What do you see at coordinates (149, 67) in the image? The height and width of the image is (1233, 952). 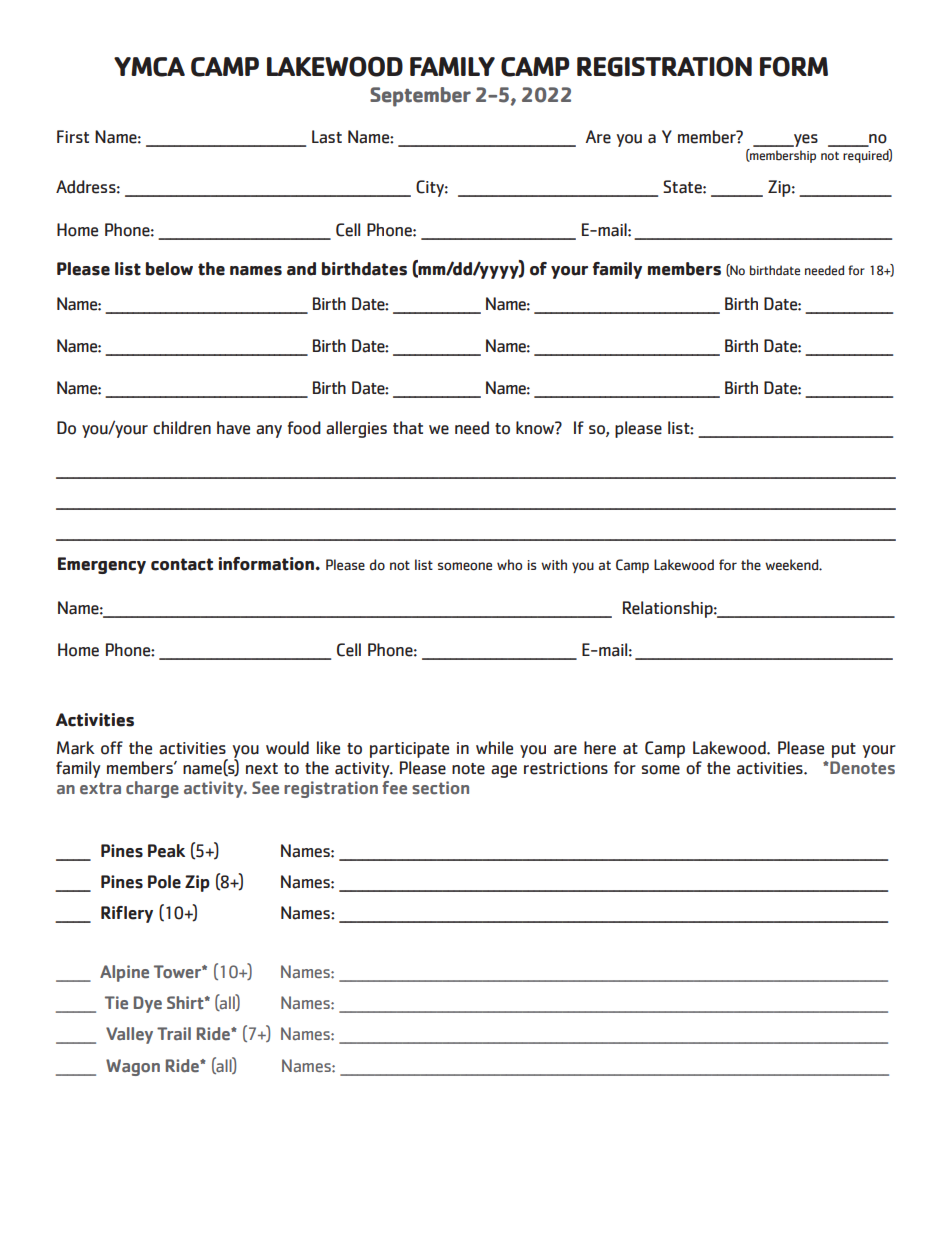 I see `YMCA` at bounding box center [149, 67].
